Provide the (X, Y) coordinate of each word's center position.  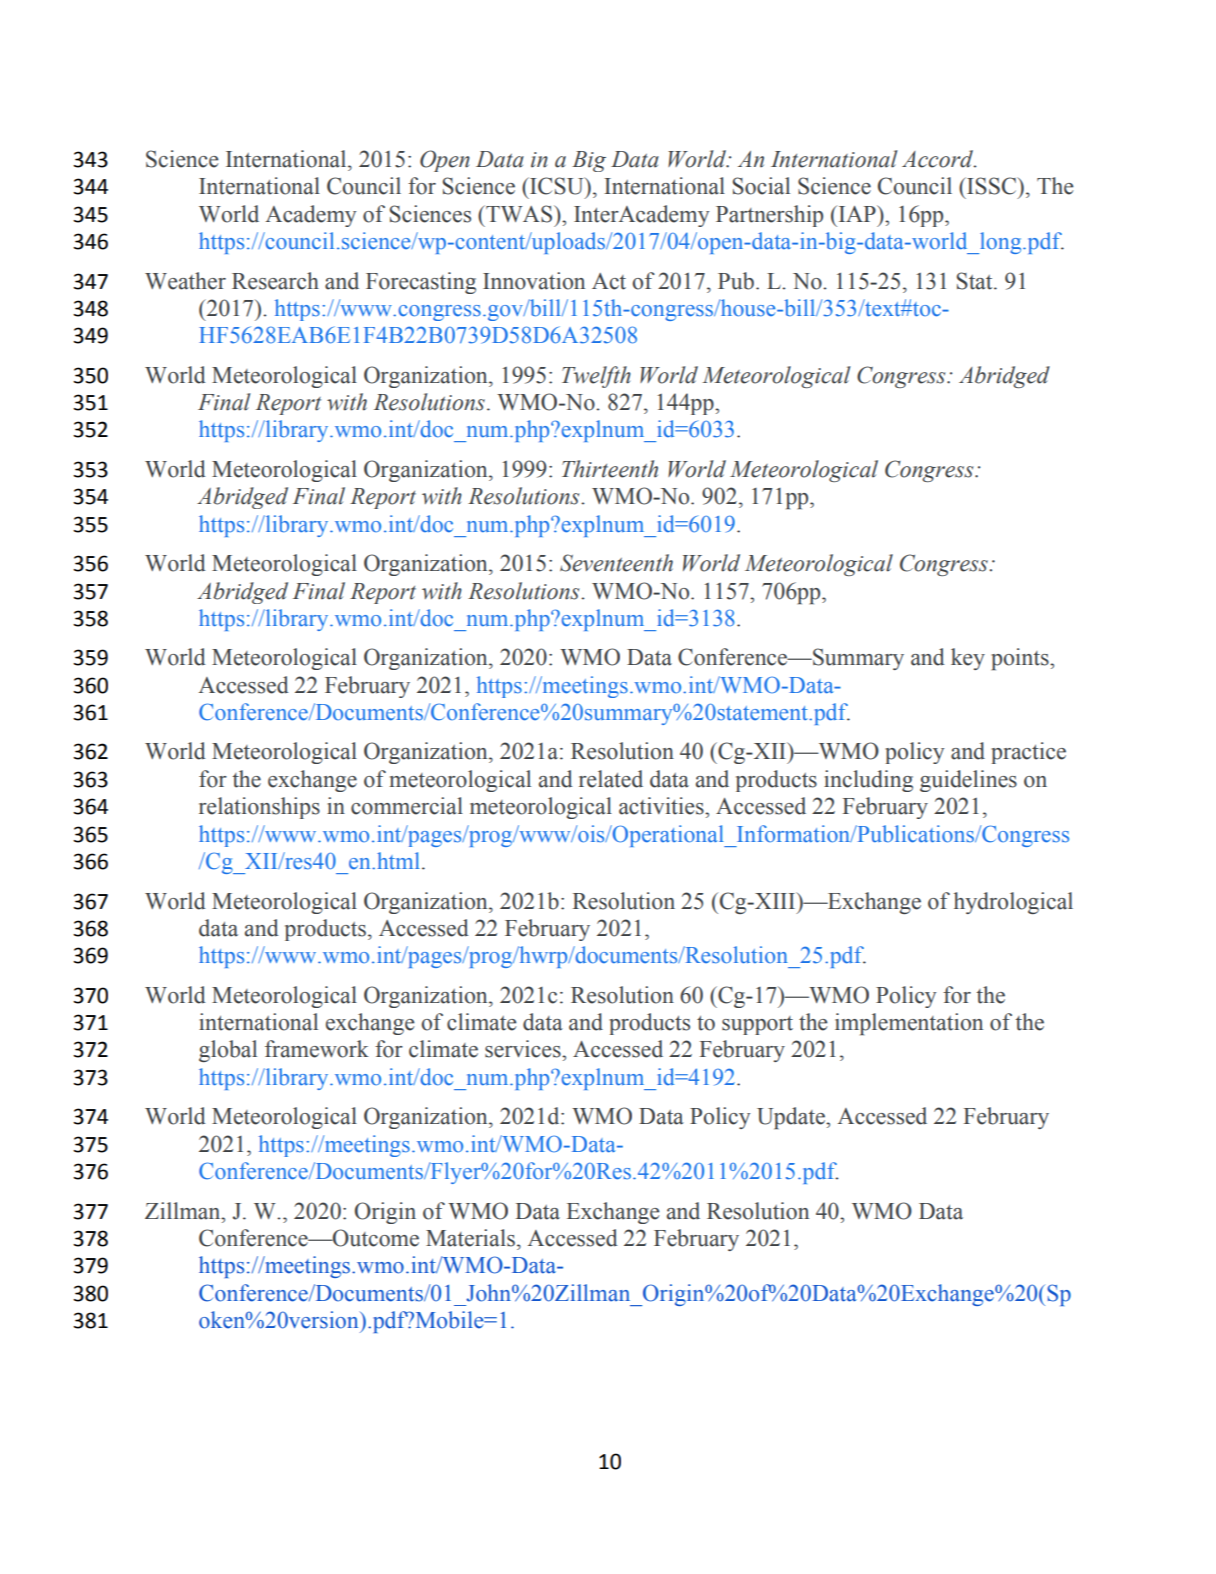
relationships (259, 808)
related (611, 779)
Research (275, 281)
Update (792, 1118)
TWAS (519, 214)
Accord (938, 159)
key (968, 659)
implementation (909, 1024)
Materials (470, 1238)
